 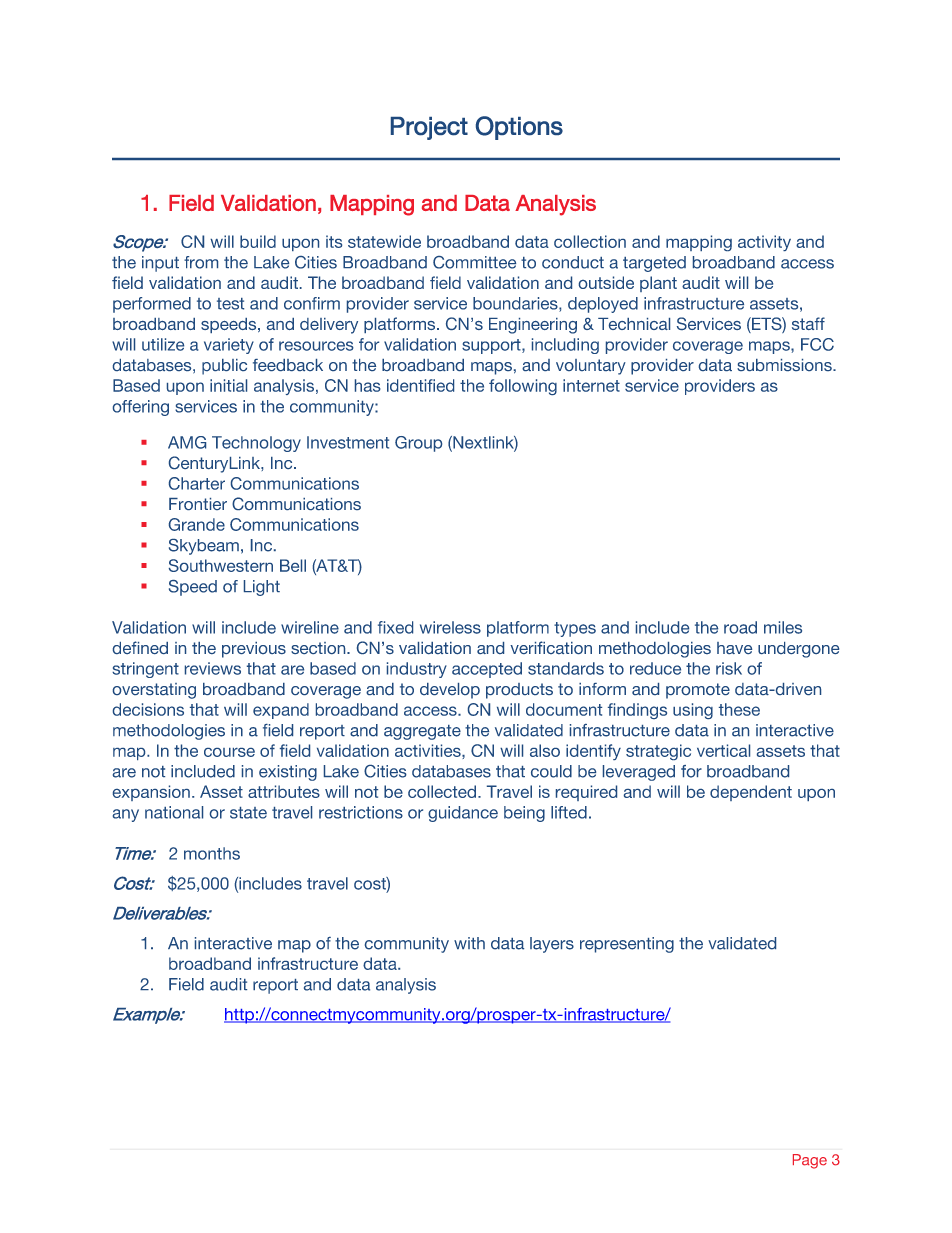 What do you see at coordinates (552, 945) in the image?
I see `layers` at bounding box center [552, 945].
